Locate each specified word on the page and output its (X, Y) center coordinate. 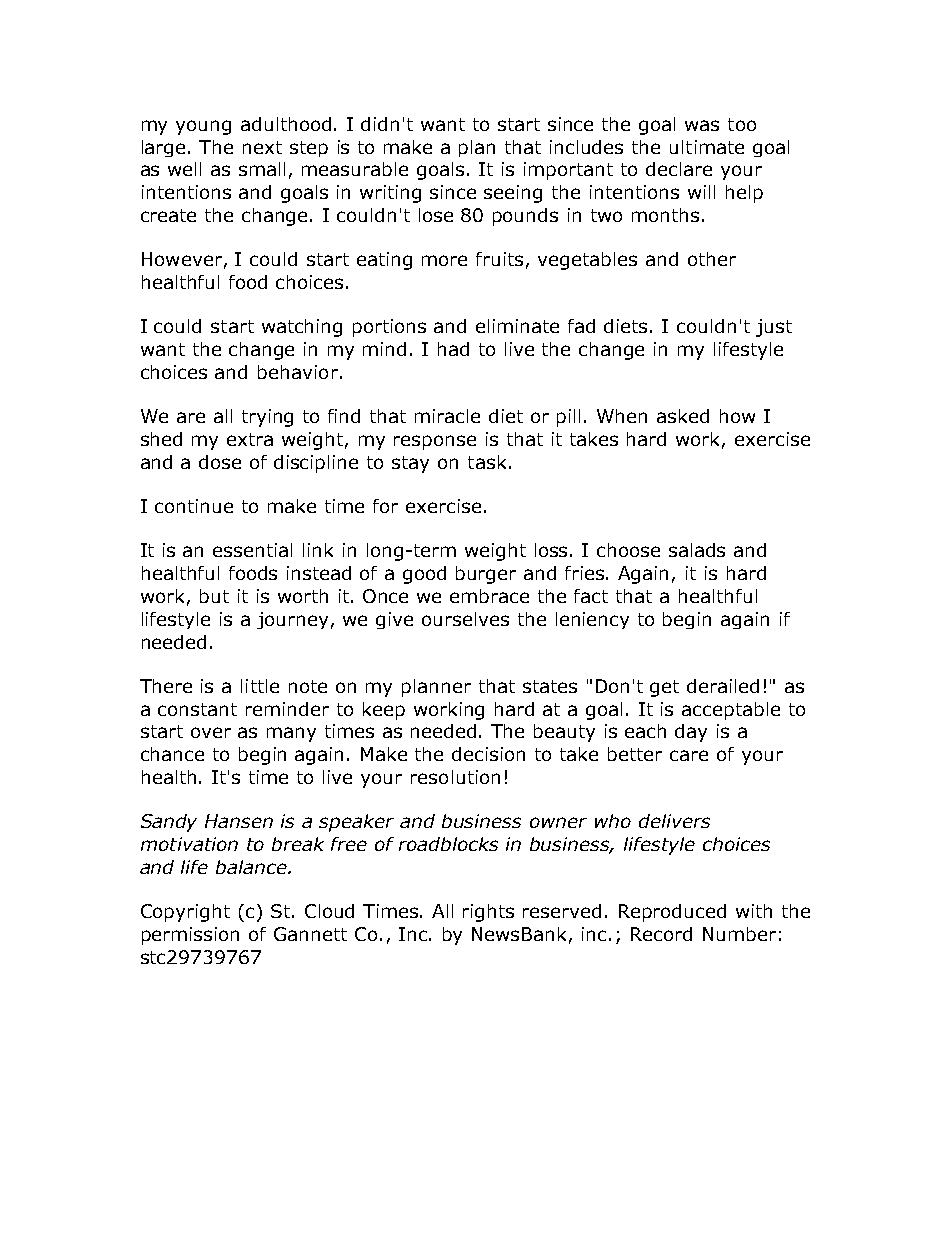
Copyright (185, 913)
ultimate (707, 147)
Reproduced (672, 913)
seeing (513, 194)
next (262, 147)
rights (488, 913)
